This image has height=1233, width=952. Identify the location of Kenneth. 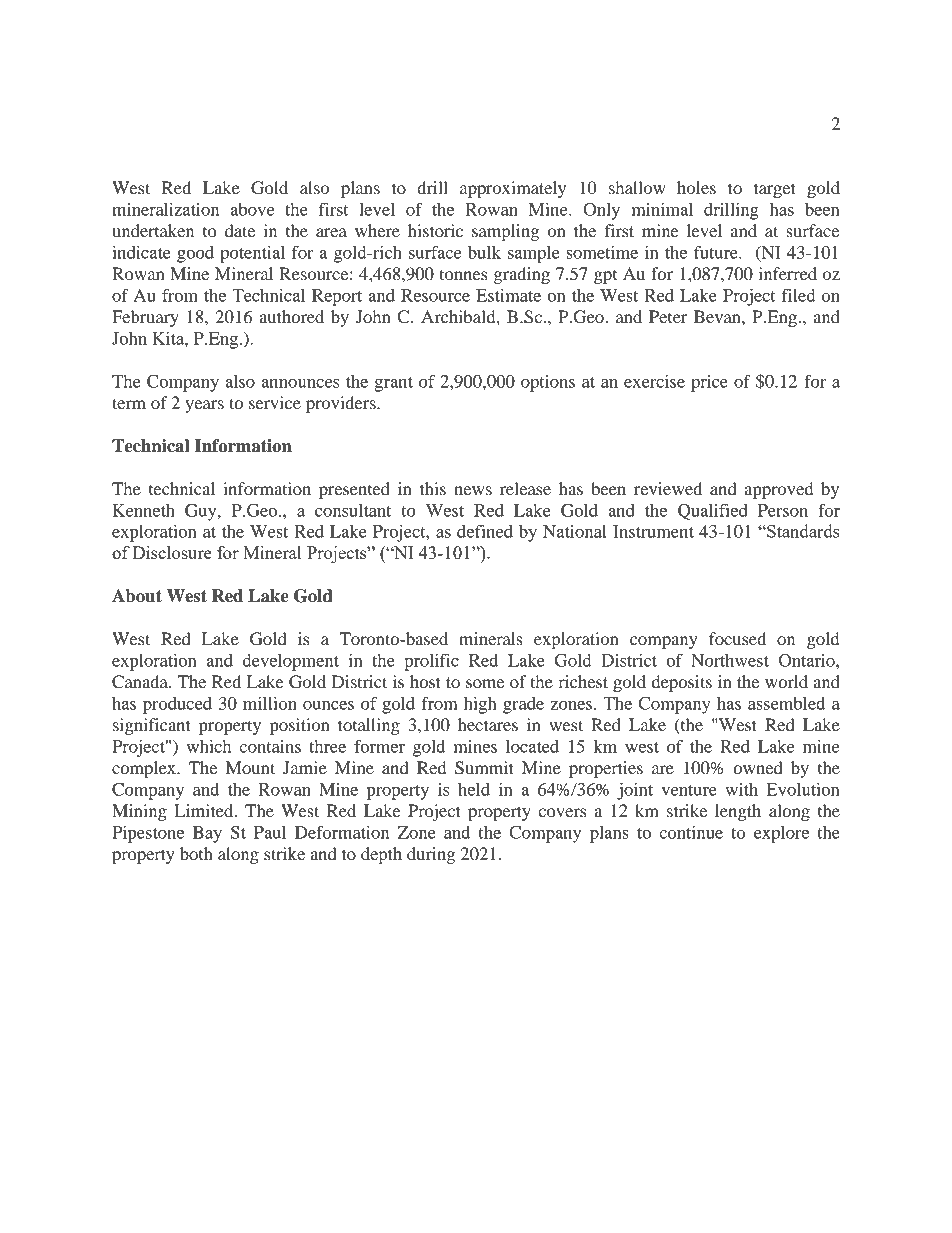
(144, 510).
